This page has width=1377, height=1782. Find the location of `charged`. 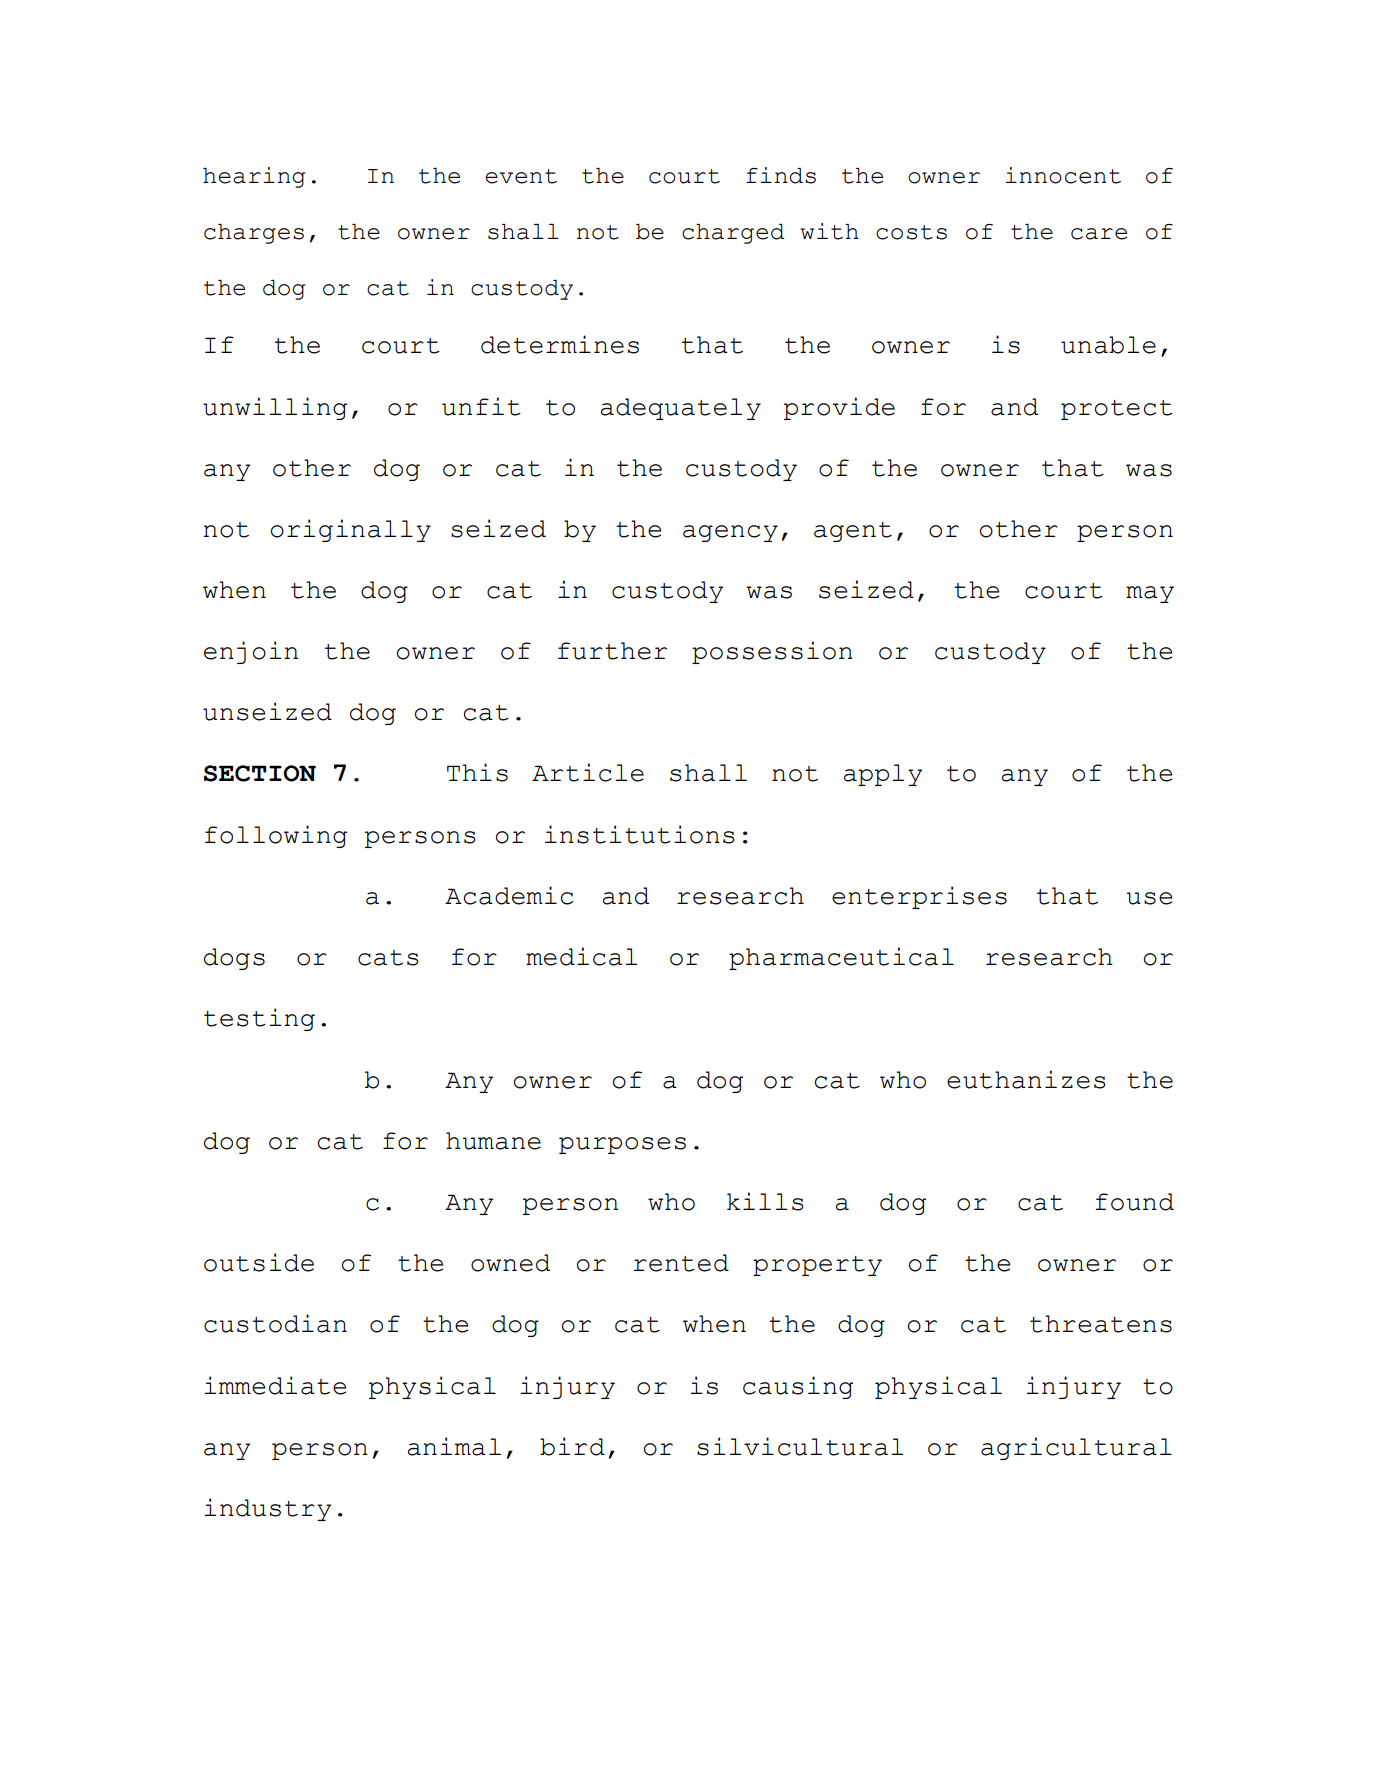

charged is located at coordinates (733, 234).
